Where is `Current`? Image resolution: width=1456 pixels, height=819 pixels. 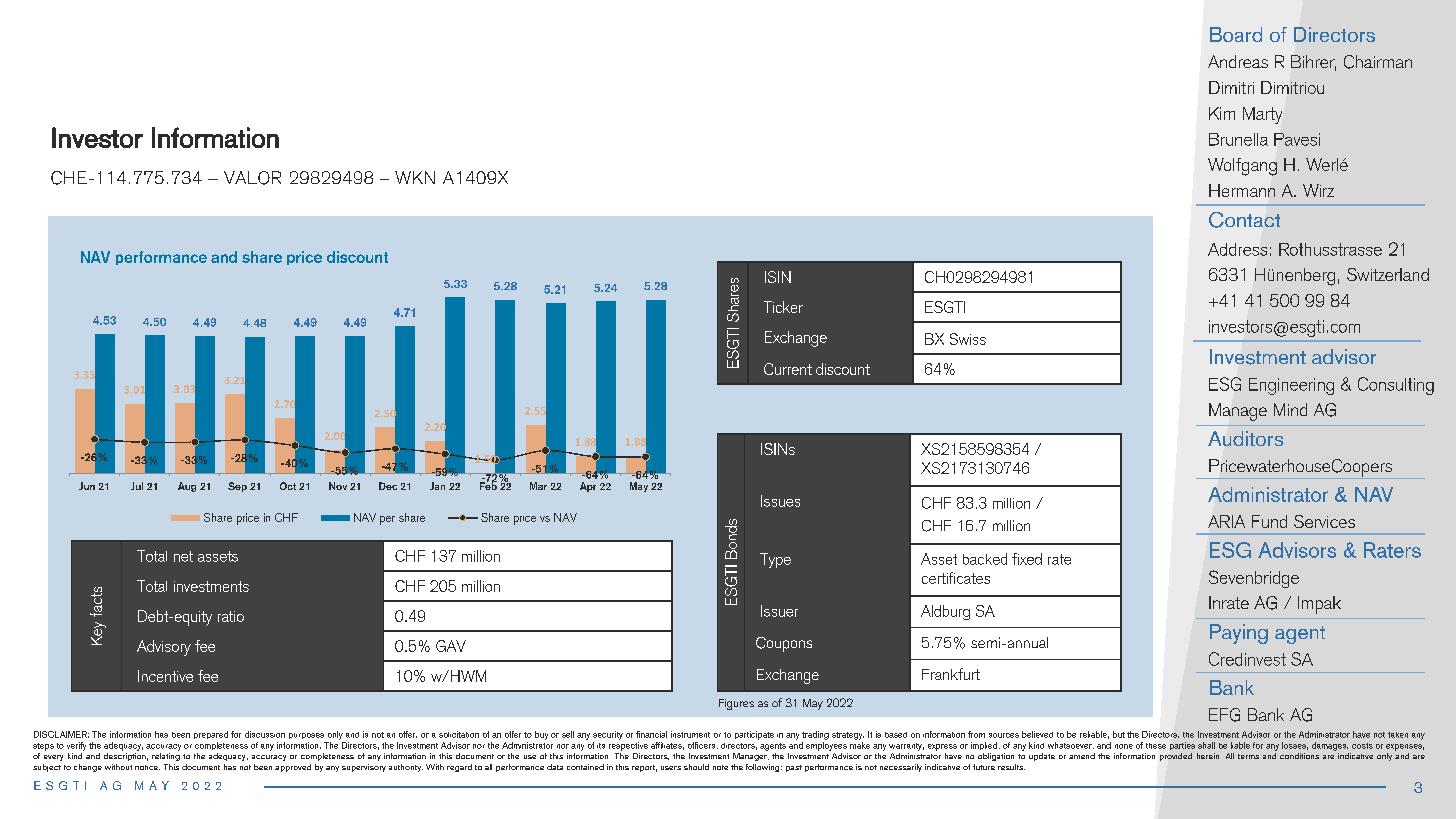
Current is located at coordinates (788, 369).
